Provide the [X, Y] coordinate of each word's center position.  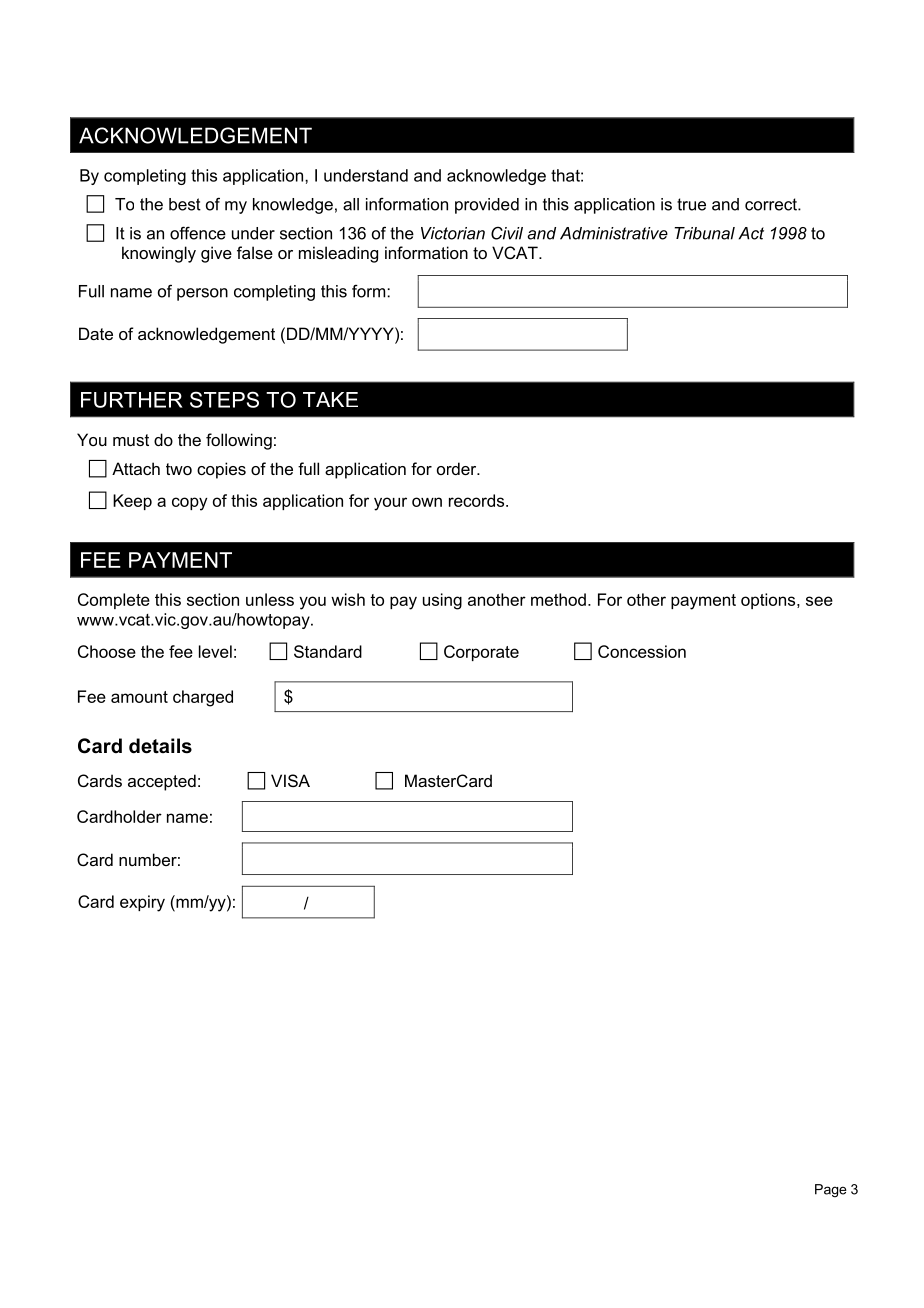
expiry [142, 903]
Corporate [481, 653]
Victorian [453, 233]
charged [203, 698]
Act [751, 233]
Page [831, 1190]
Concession [642, 651]
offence [198, 233]
